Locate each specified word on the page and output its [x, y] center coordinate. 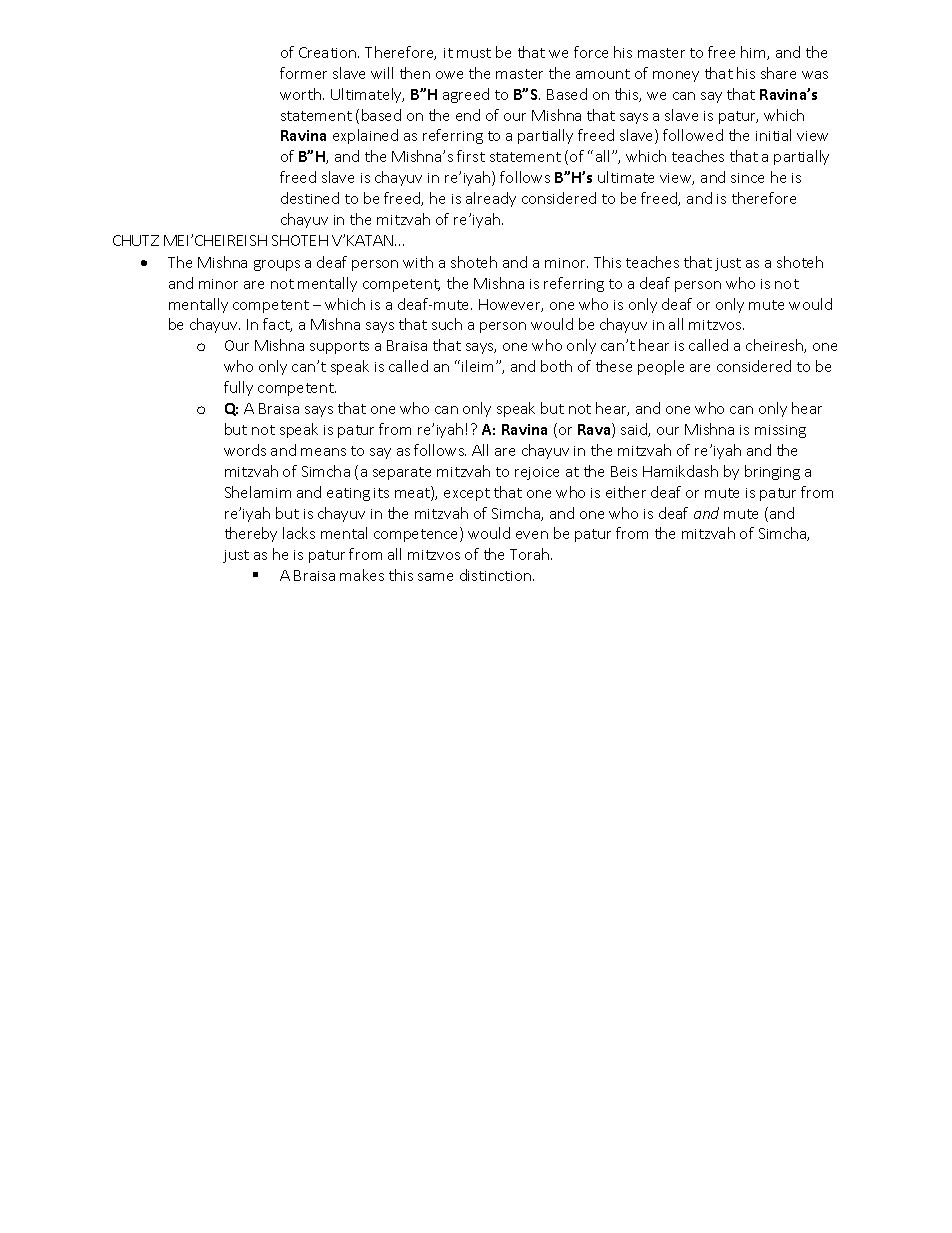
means [323, 452]
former [303, 73]
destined [310, 198]
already [491, 199]
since [747, 178]
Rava [595, 430]
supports [339, 347]
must [474, 53]
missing [780, 431]
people [661, 367]
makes [362, 575]
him [754, 53]
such [447, 324]
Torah [531, 554]
